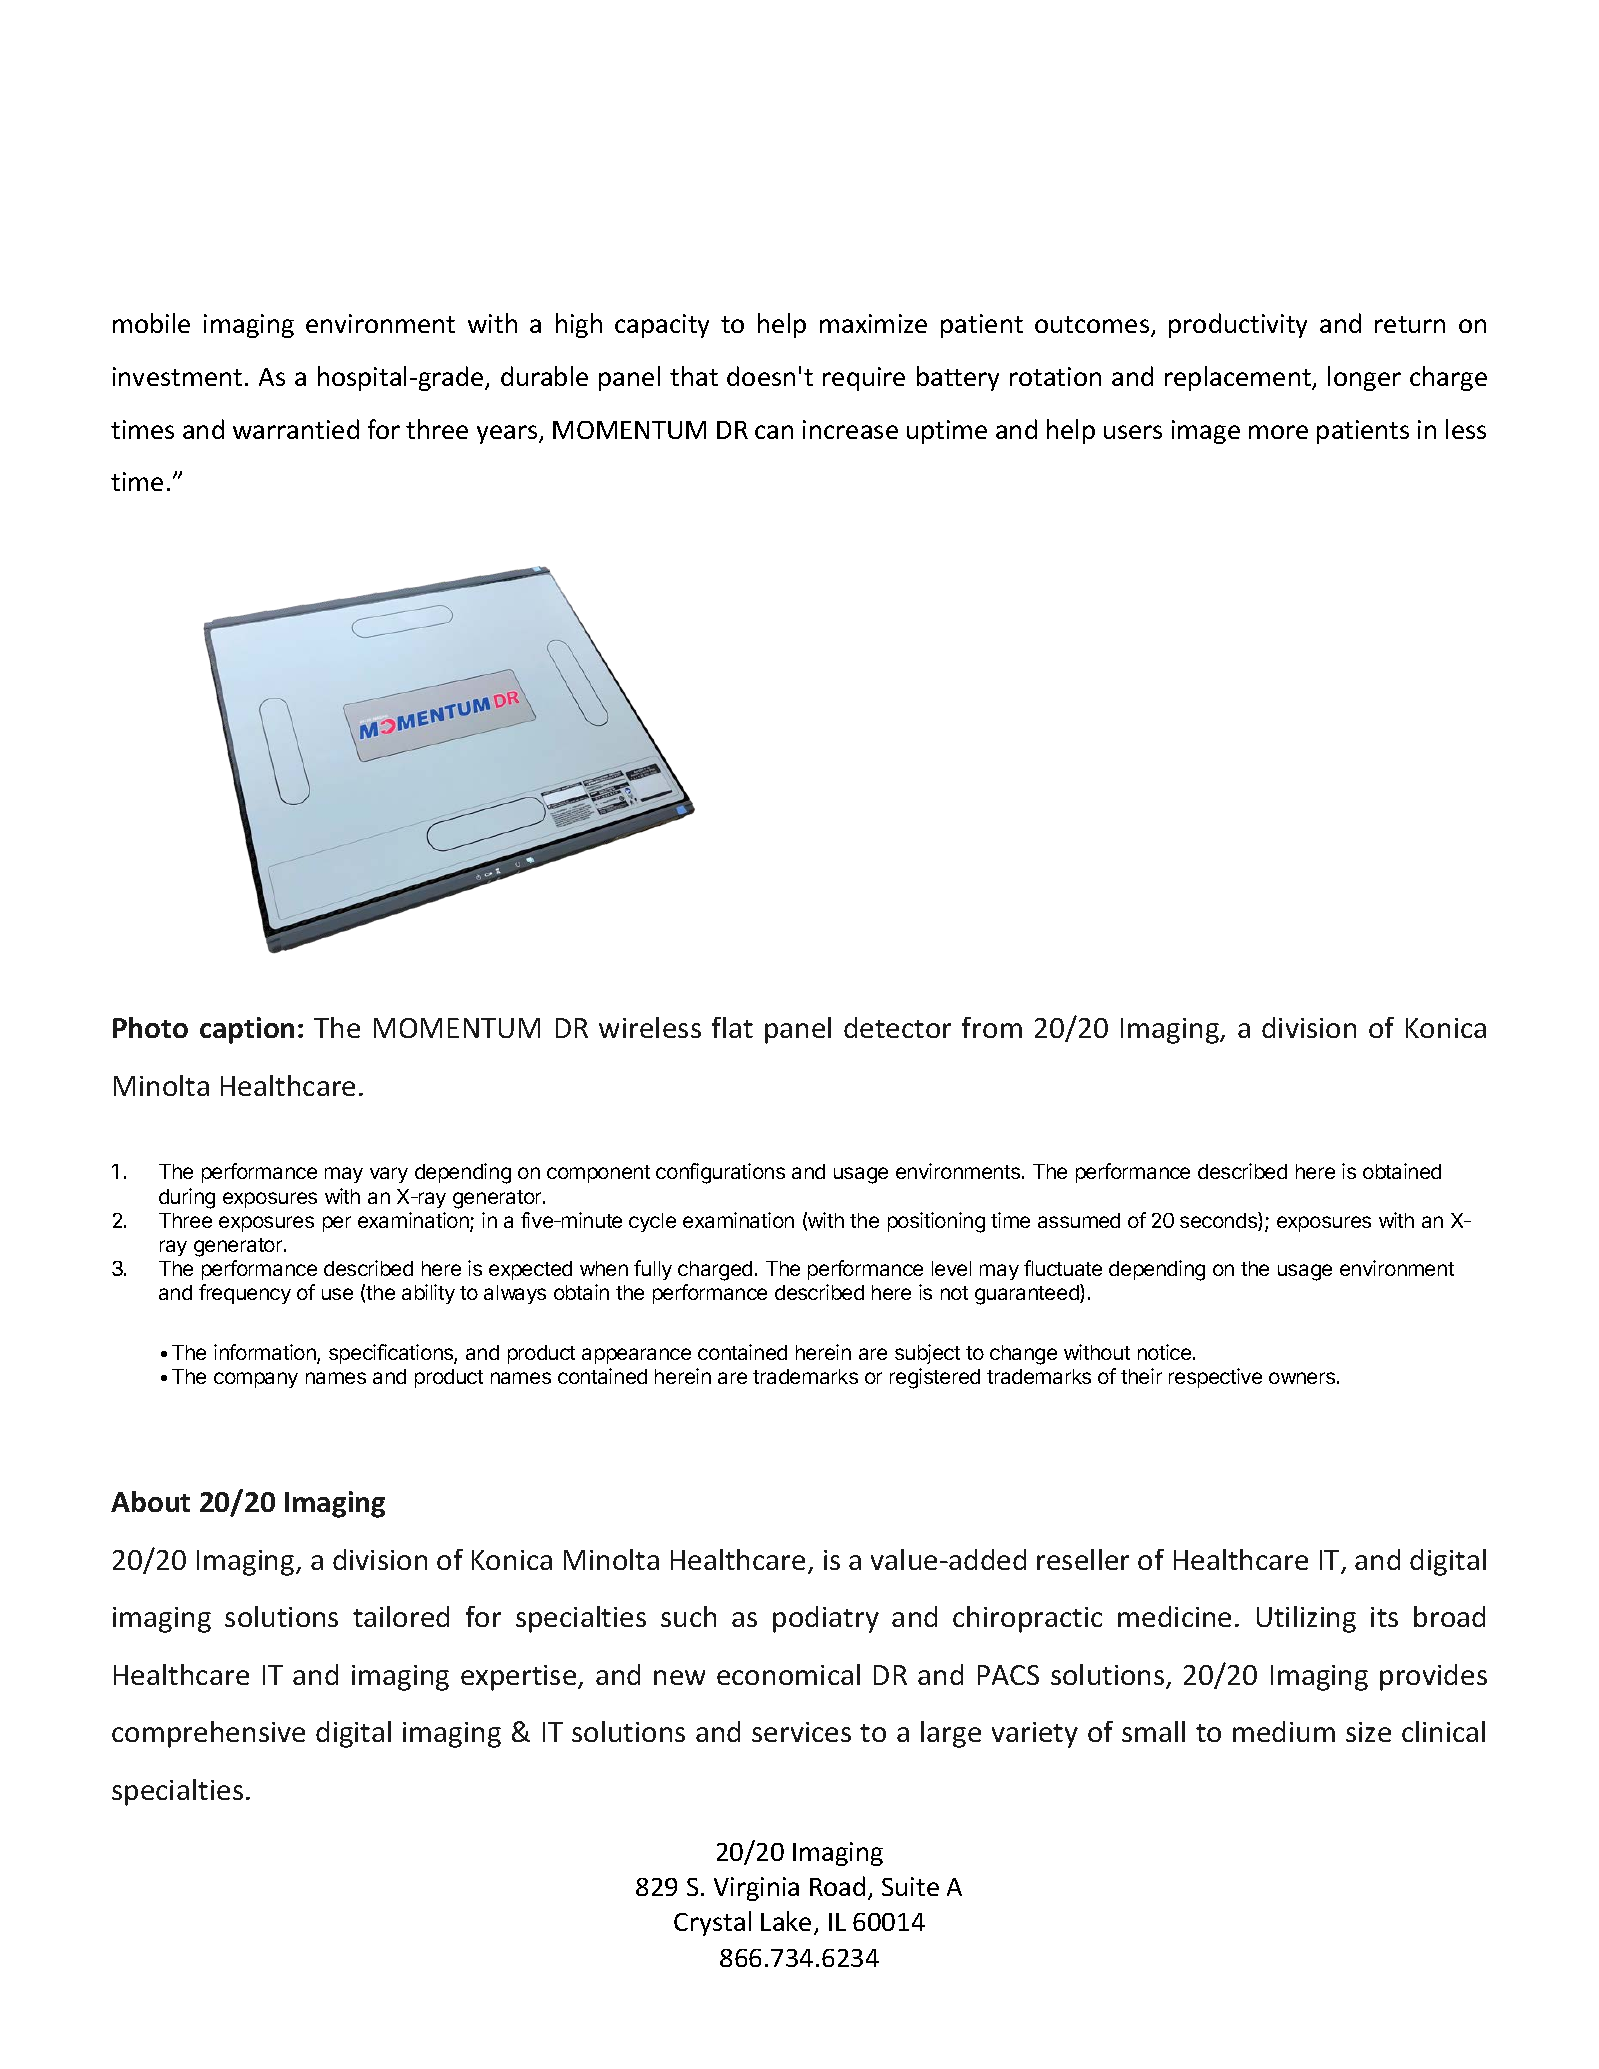 This screenshot has width=1599, height=2069. What do you see at coordinates (927, 1354) in the screenshot?
I see `subject` at bounding box center [927, 1354].
